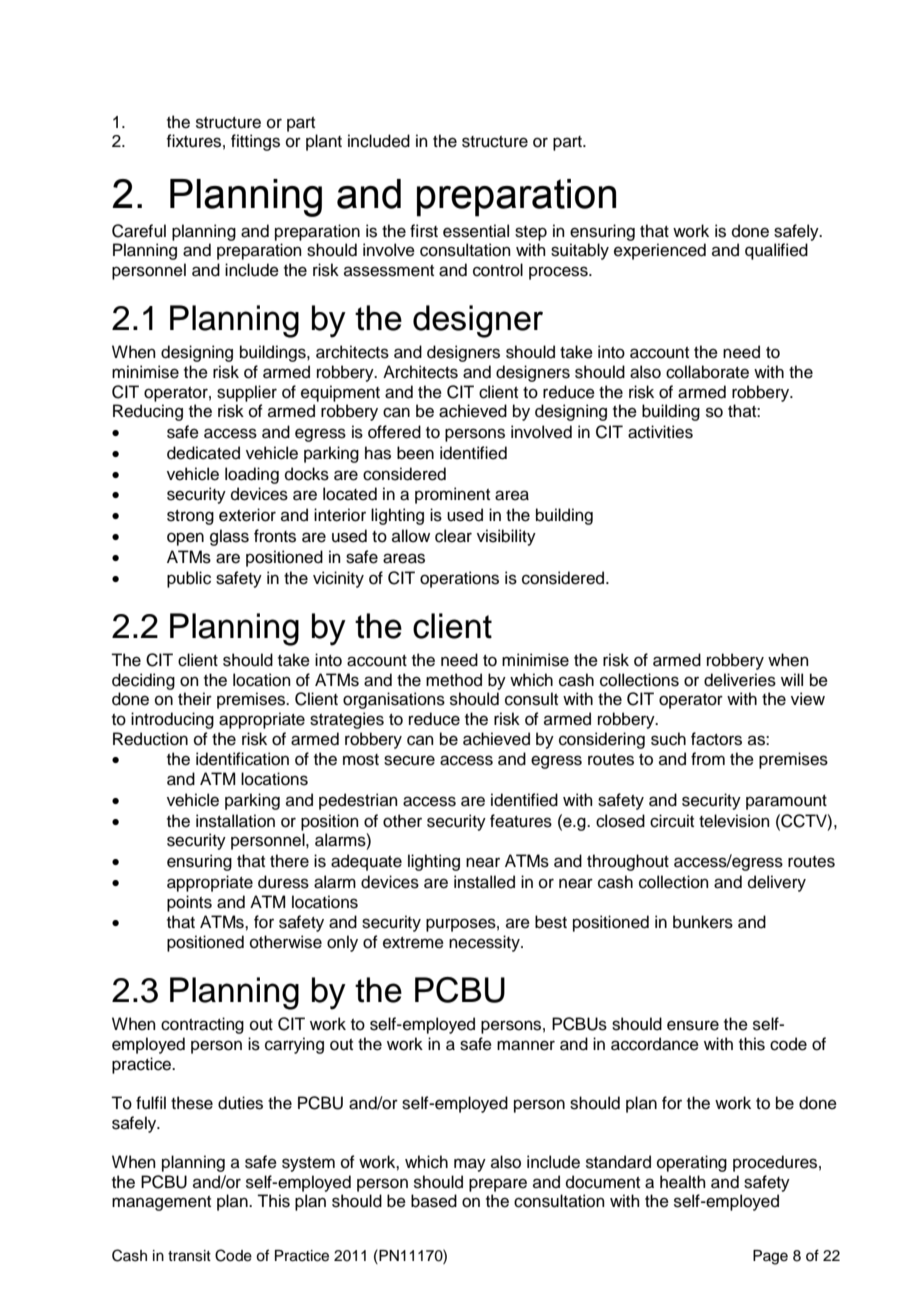 The height and width of the screenshot is (1308, 924). I want to click on transit, so click(189, 1256).
